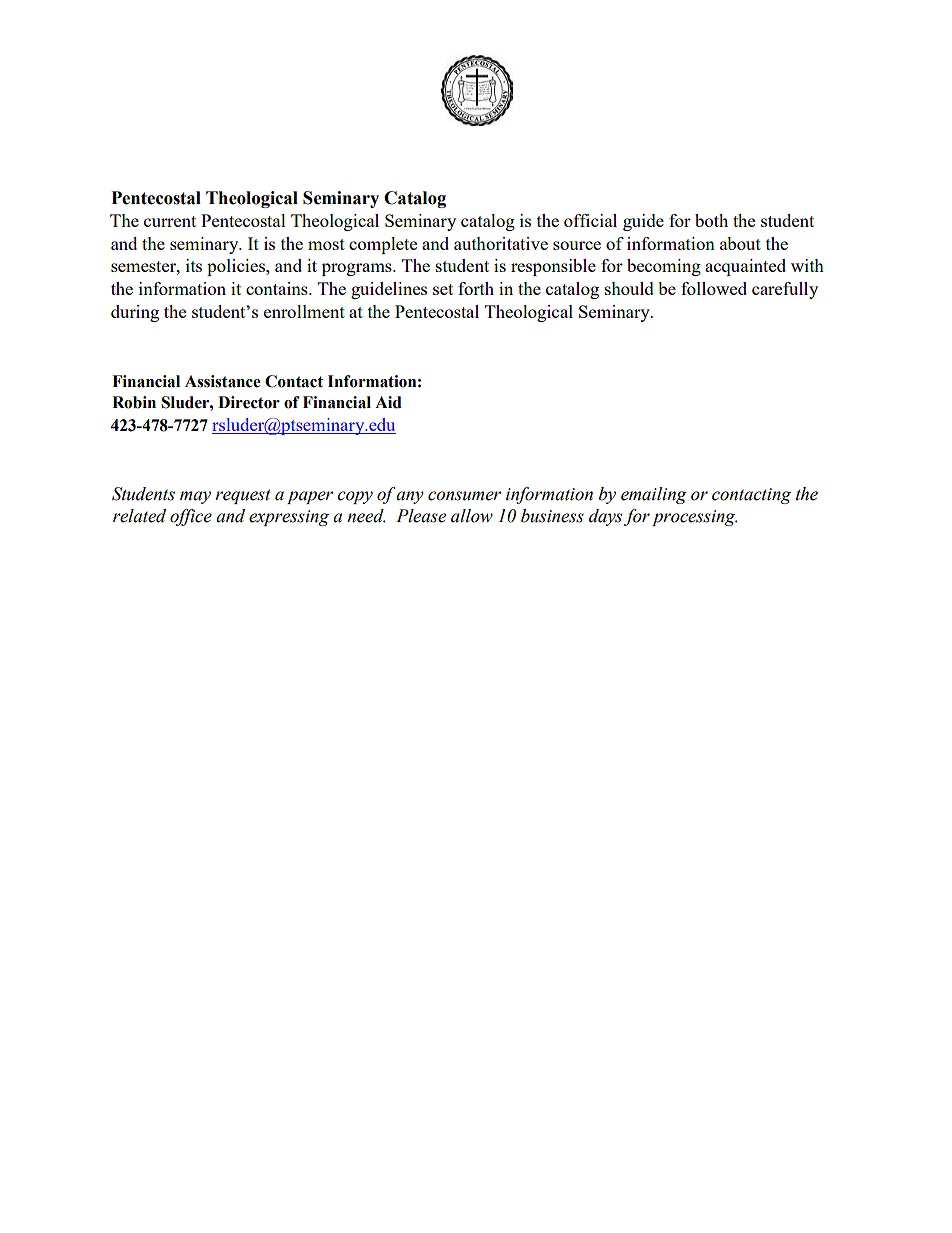  What do you see at coordinates (785, 290) in the document?
I see `carefully` at bounding box center [785, 290].
